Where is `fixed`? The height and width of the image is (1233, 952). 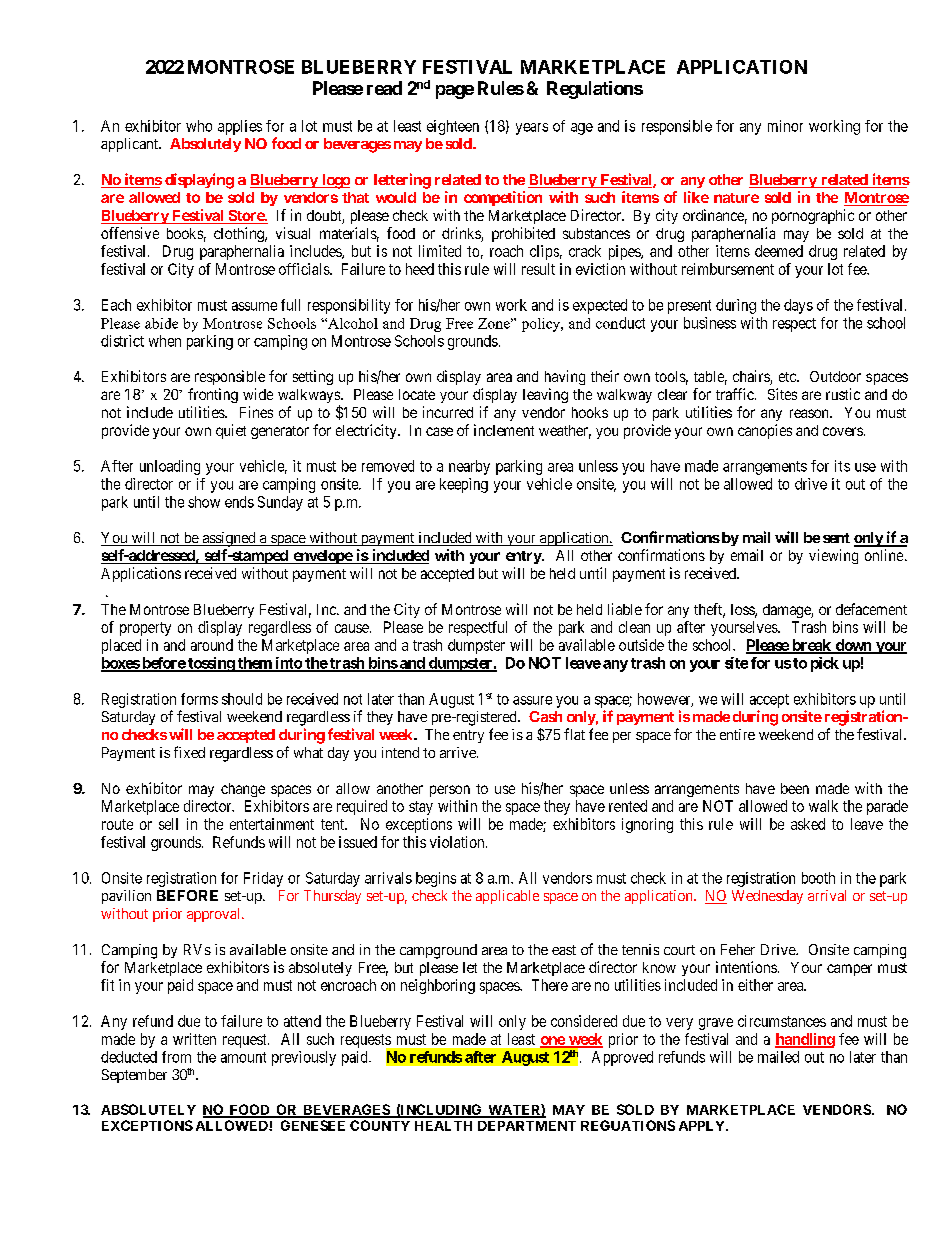 fixed is located at coordinates (189, 752).
